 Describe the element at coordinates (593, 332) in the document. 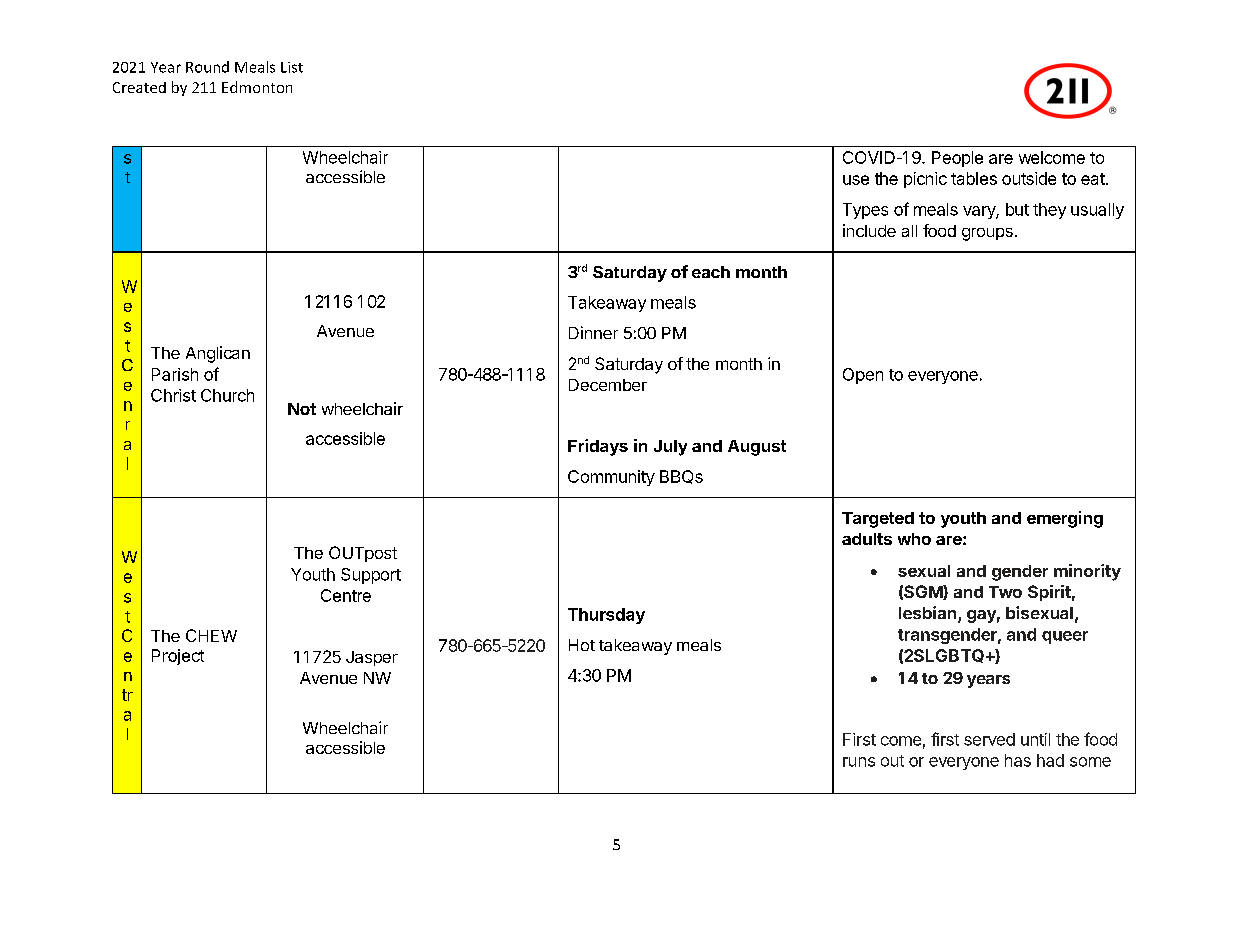

I see `Dinner` at that location.
